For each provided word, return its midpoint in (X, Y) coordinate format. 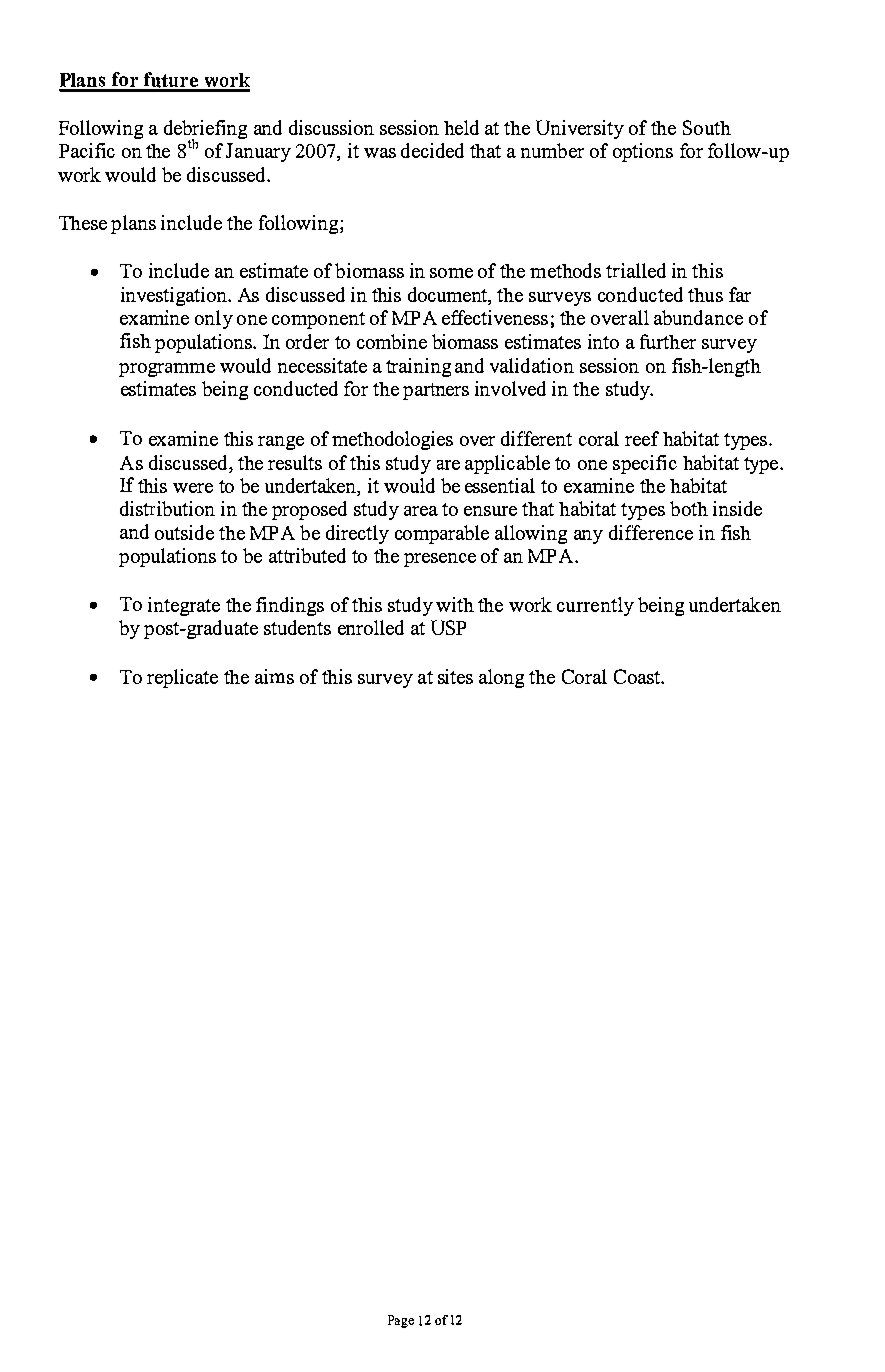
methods (565, 270)
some (451, 273)
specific (645, 464)
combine (392, 341)
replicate (182, 678)
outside (184, 532)
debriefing (205, 130)
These (83, 223)
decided (432, 150)
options (643, 152)
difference (651, 532)
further (668, 341)
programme (167, 370)
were (193, 488)
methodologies (392, 440)
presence (440, 560)
